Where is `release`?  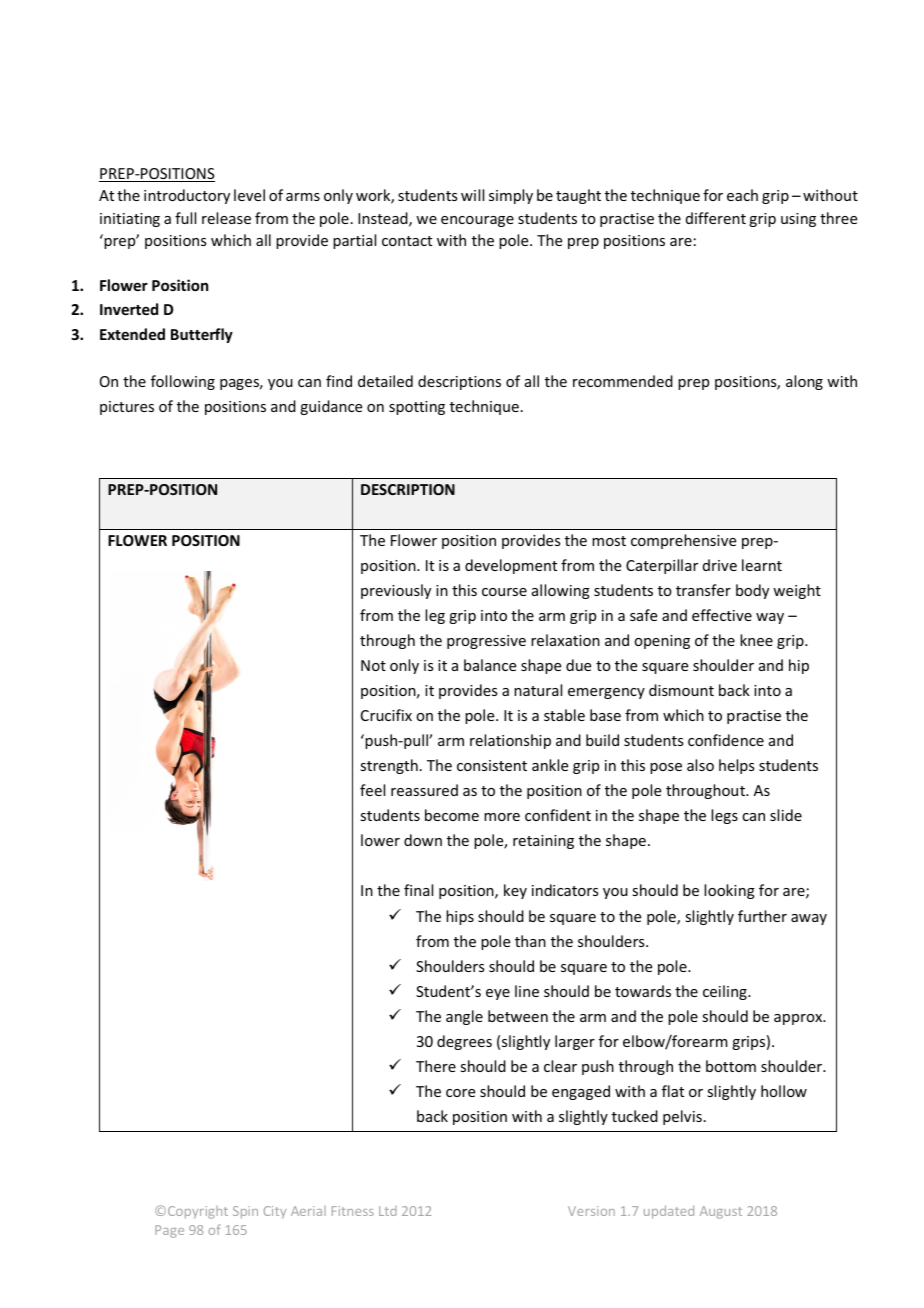 release is located at coordinates (226, 218).
